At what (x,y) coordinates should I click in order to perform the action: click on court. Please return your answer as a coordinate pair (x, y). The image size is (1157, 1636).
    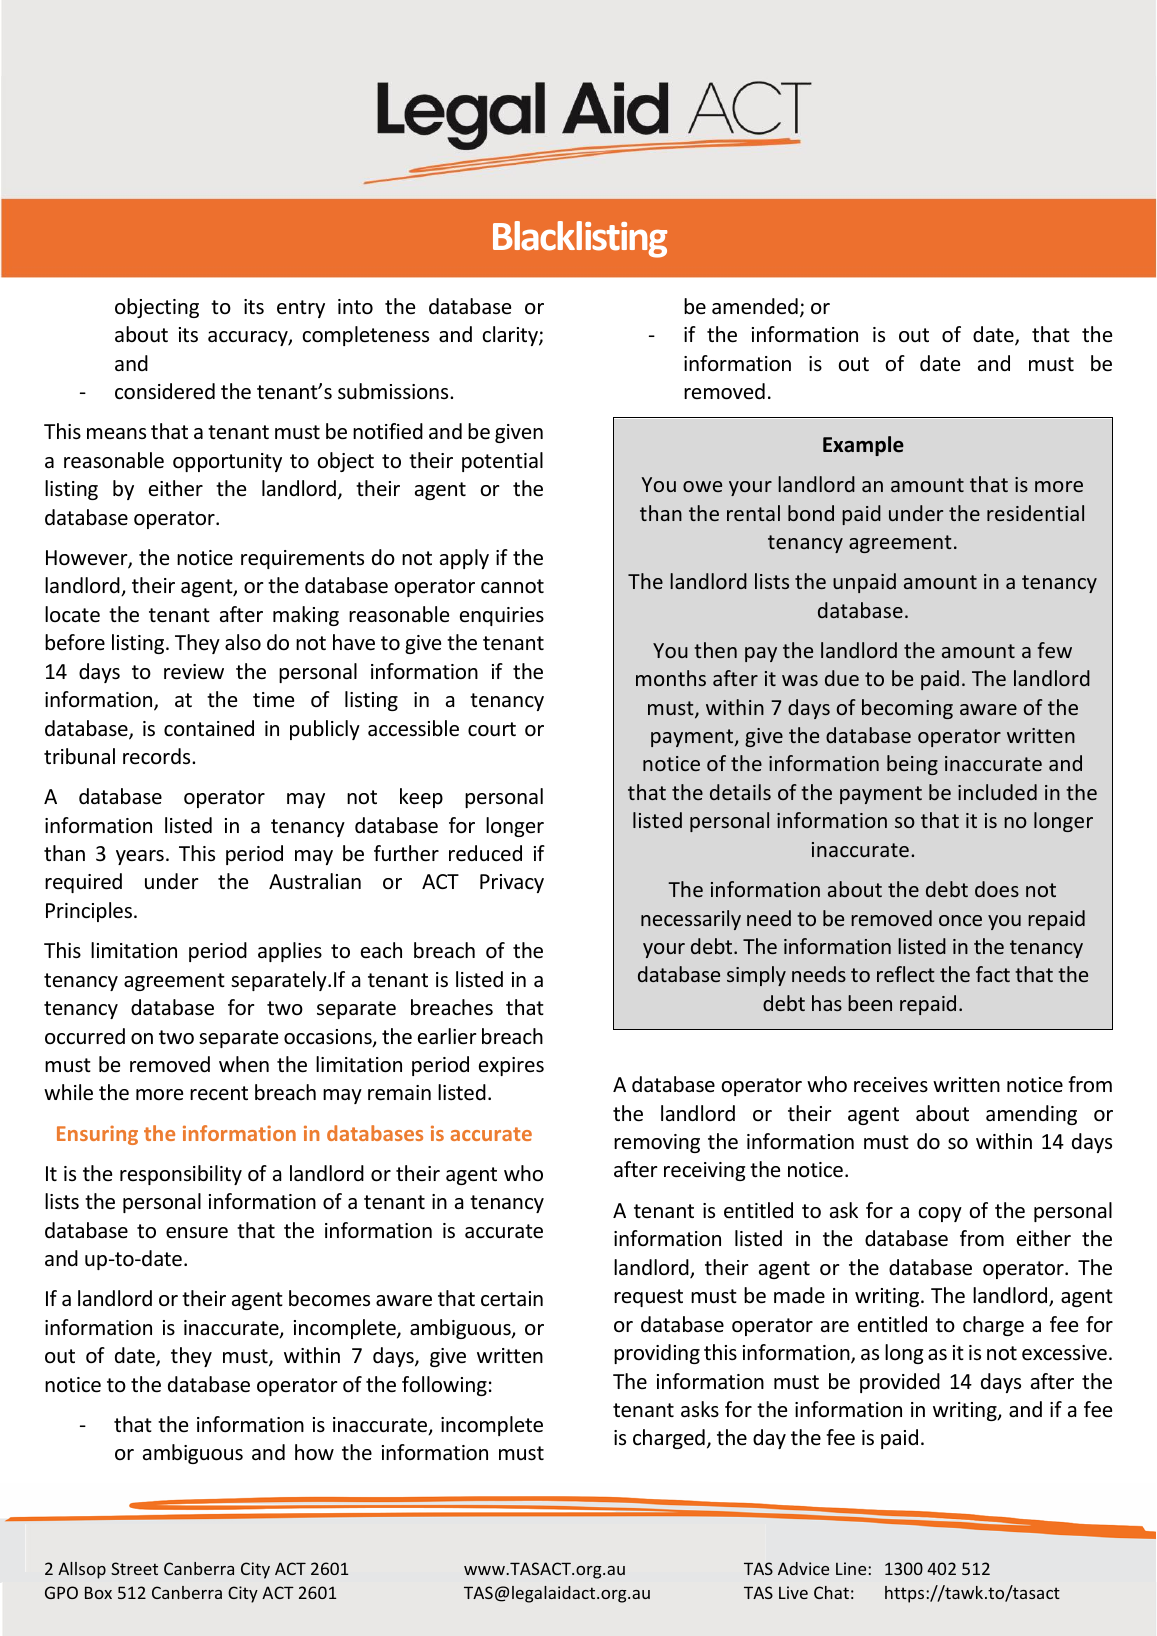
    Looking at the image, I should click on (492, 729).
